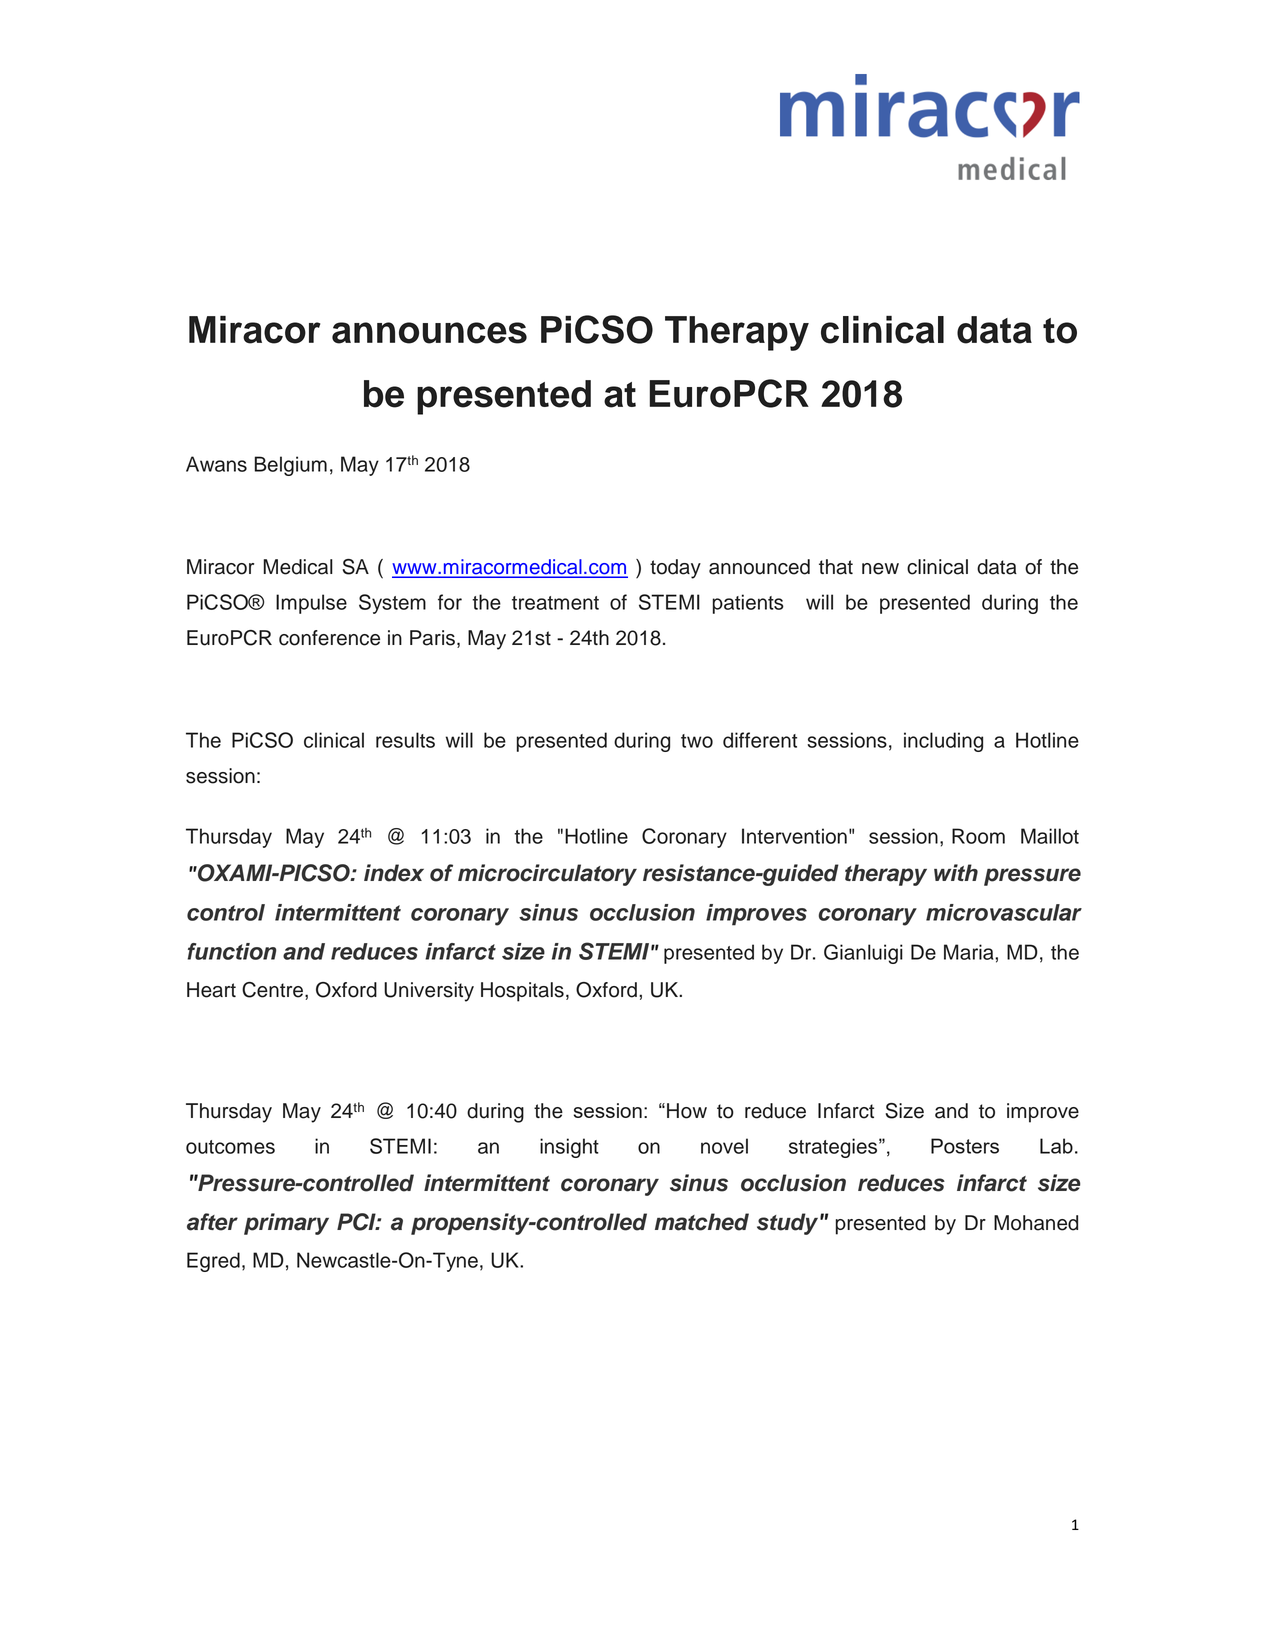 The image size is (1265, 1637). What do you see at coordinates (555, 603) in the image?
I see `treatment` at bounding box center [555, 603].
